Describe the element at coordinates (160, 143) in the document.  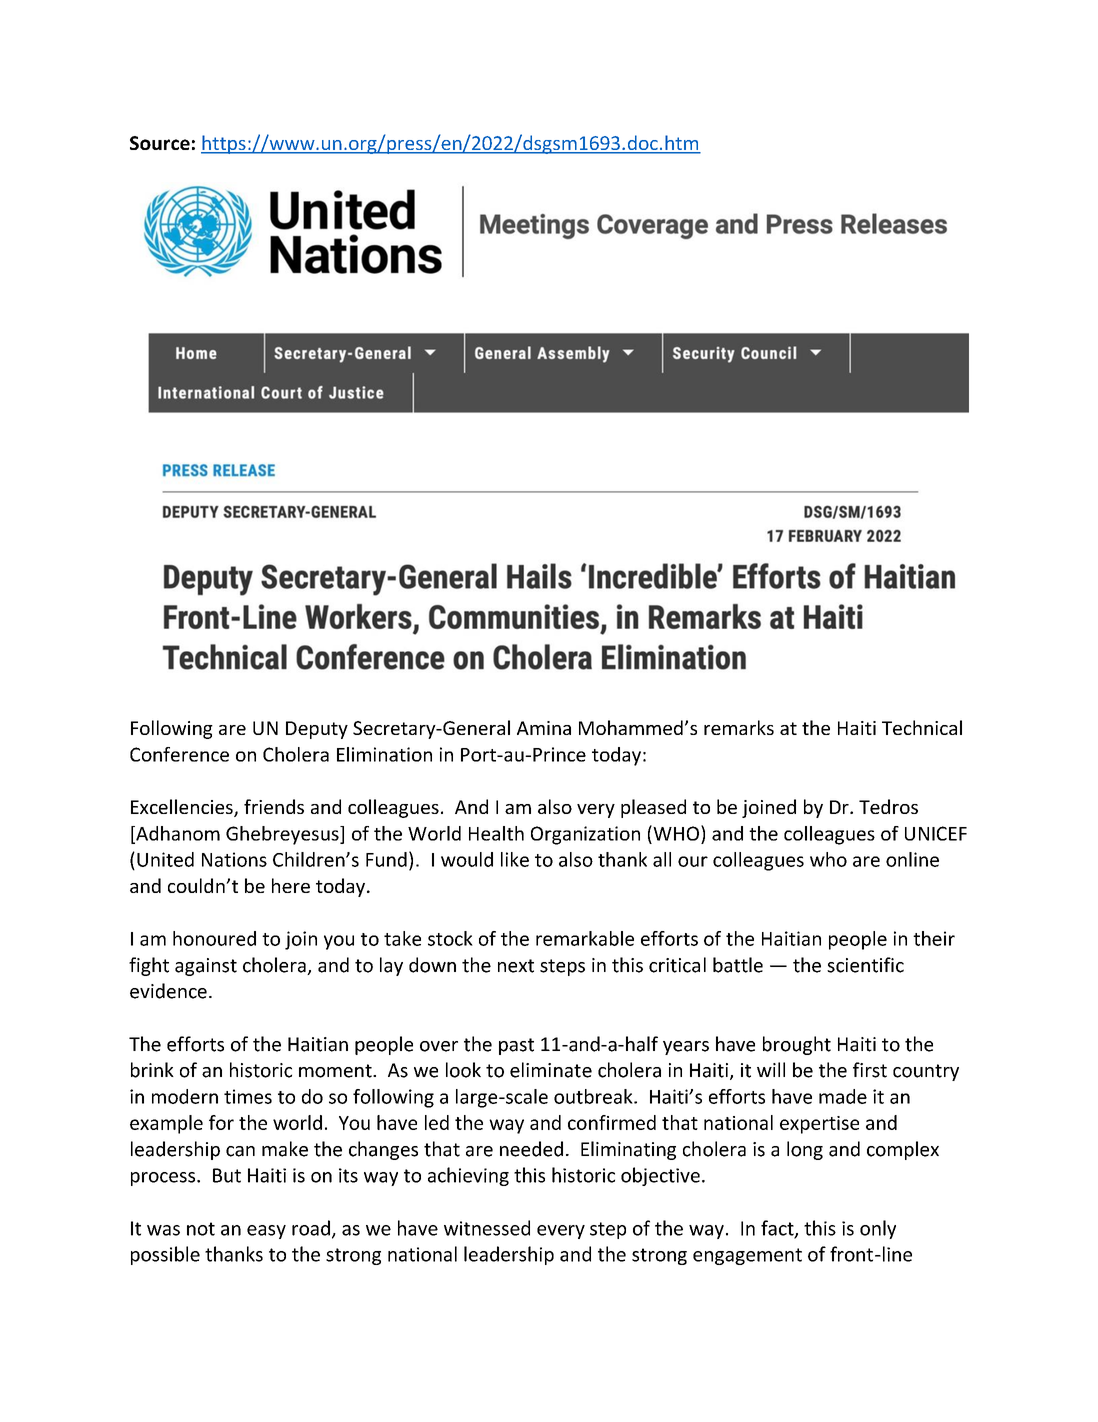
I see `Source` at that location.
